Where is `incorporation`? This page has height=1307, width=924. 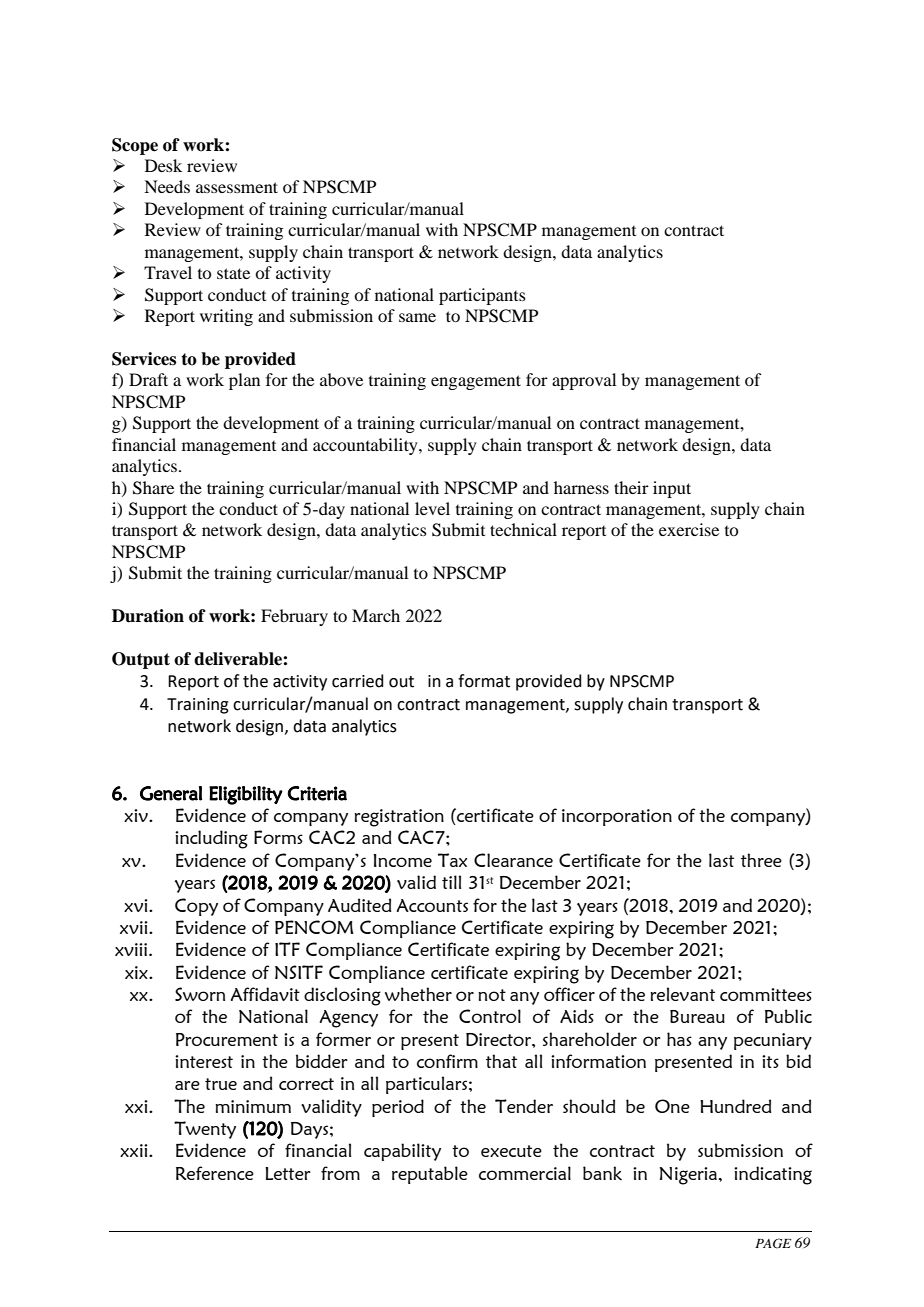 incorporation is located at coordinates (617, 817).
